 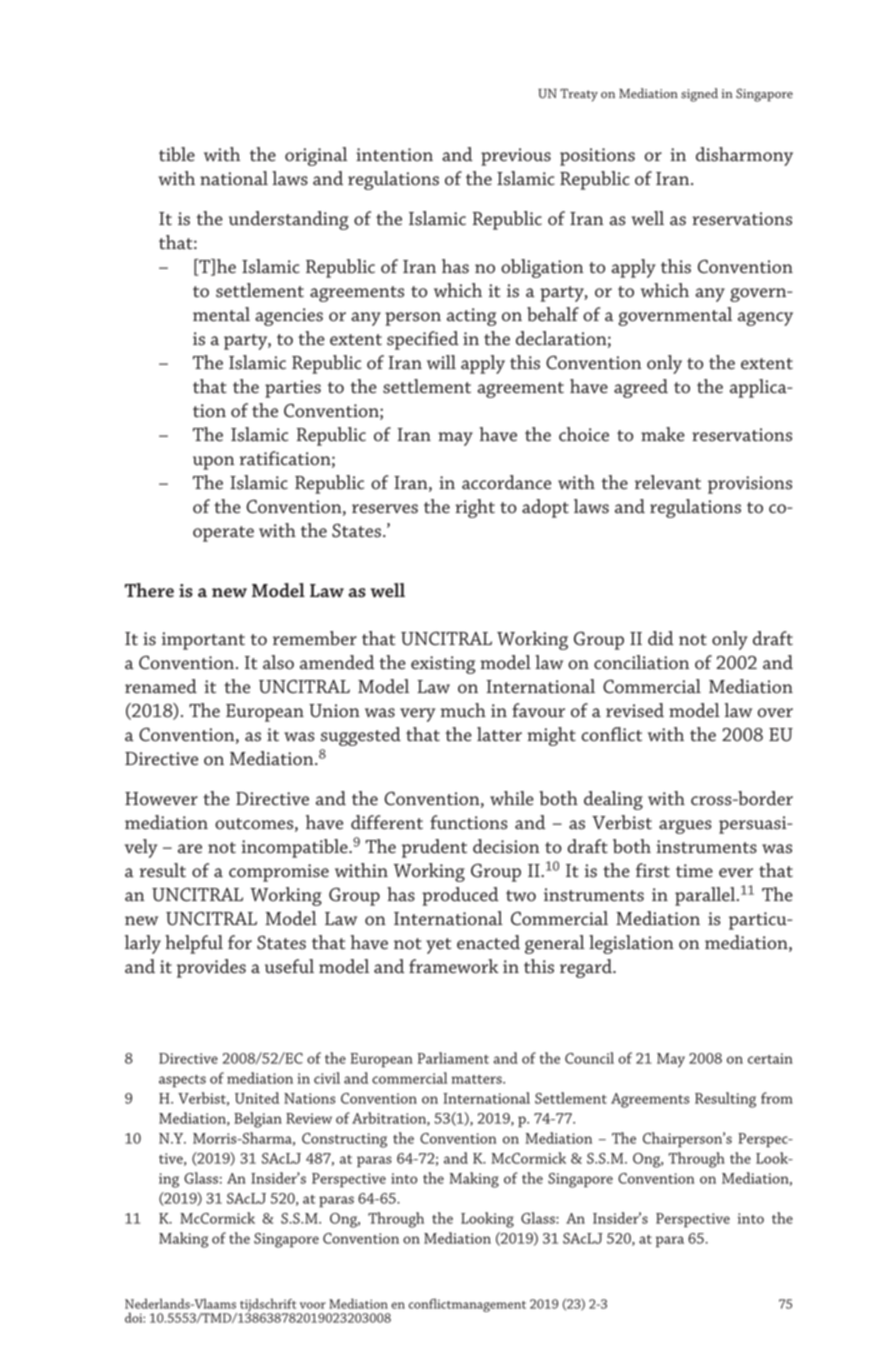 What do you see at coordinates (694, 870) in the document?
I see `time` at bounding box center [694, 870].
